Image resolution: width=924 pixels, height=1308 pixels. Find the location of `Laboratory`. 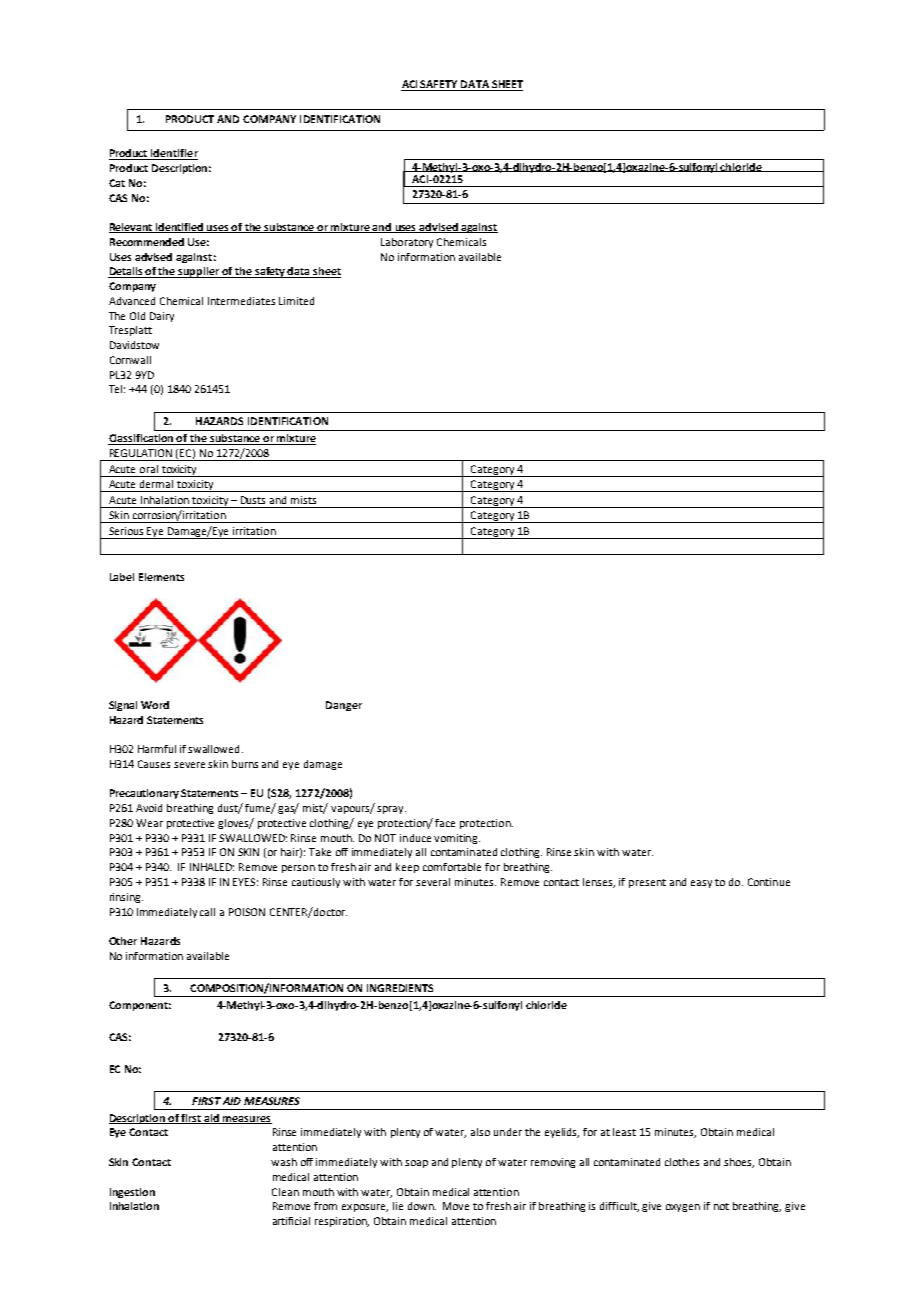

Laboratory is located at coordinates (407, 243).
